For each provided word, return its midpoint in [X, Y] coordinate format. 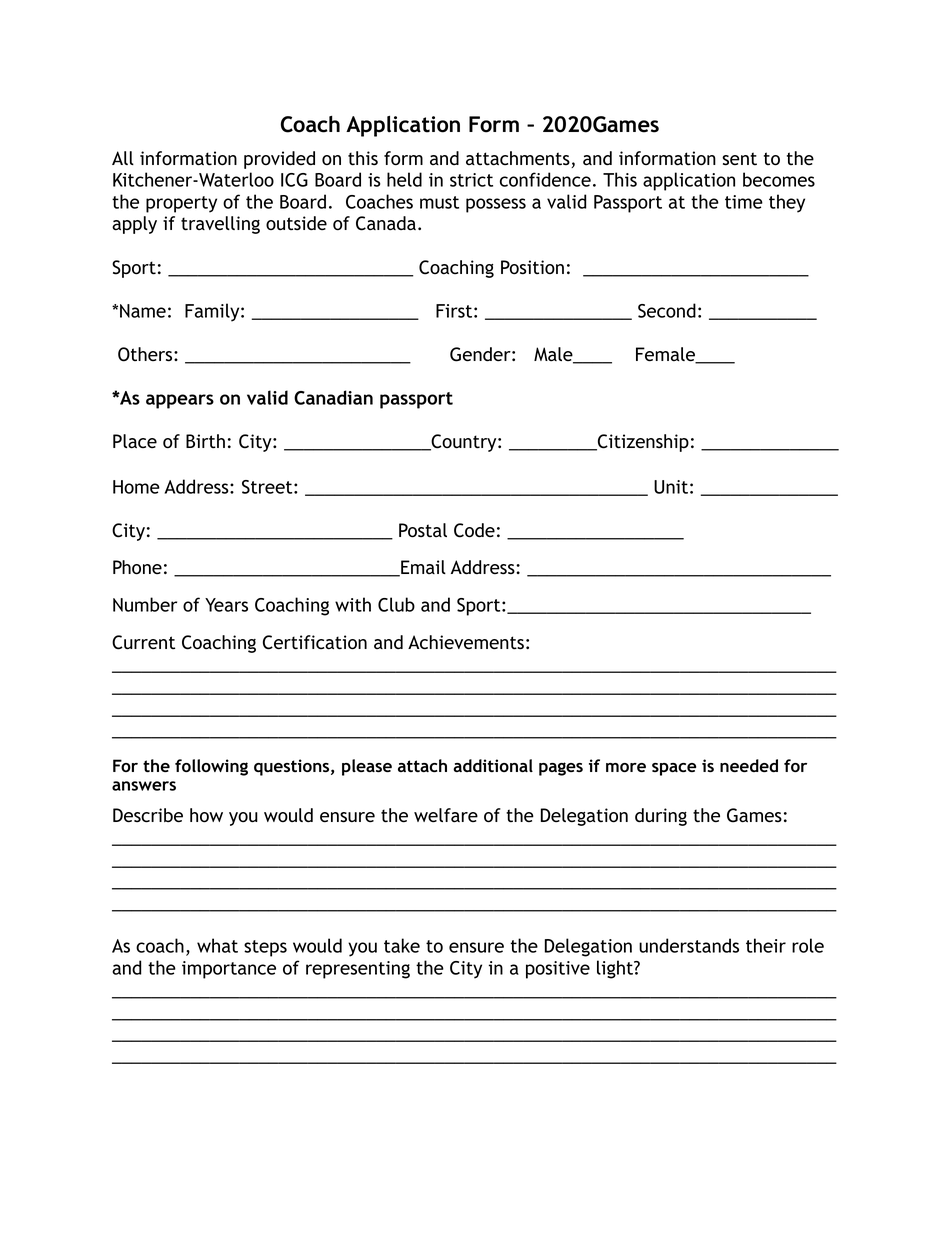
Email [422, 568]
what [217, 945]
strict [471, 180]
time [744, 202]
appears [180, 401]
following [211, 767]
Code [474, 530]
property [181, 204]
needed [749, 765]
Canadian [333, 397]
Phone [137, 567]
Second [667, 310]
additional [493, 765]
